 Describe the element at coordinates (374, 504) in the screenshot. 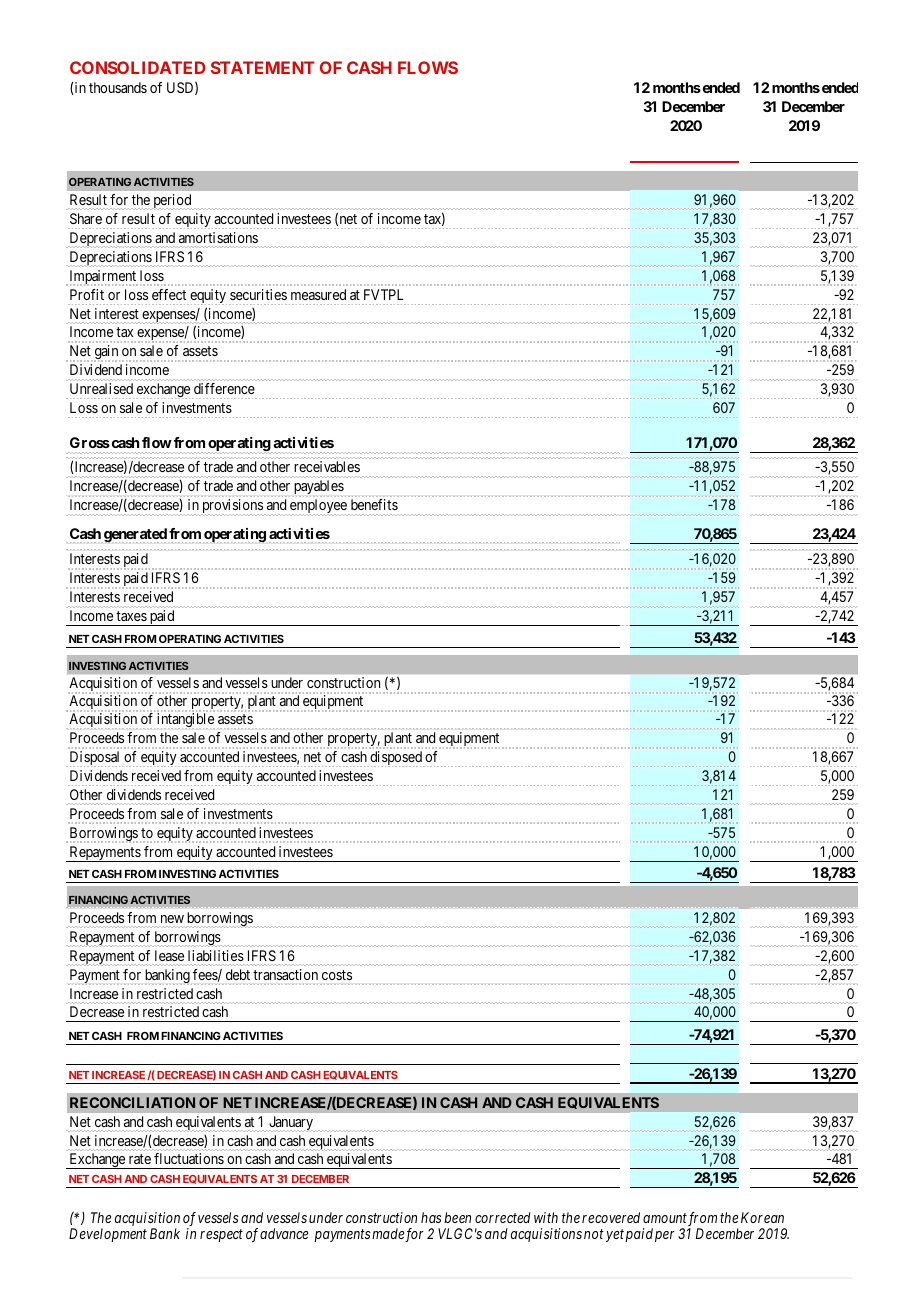

I see `benefits` at that location.
